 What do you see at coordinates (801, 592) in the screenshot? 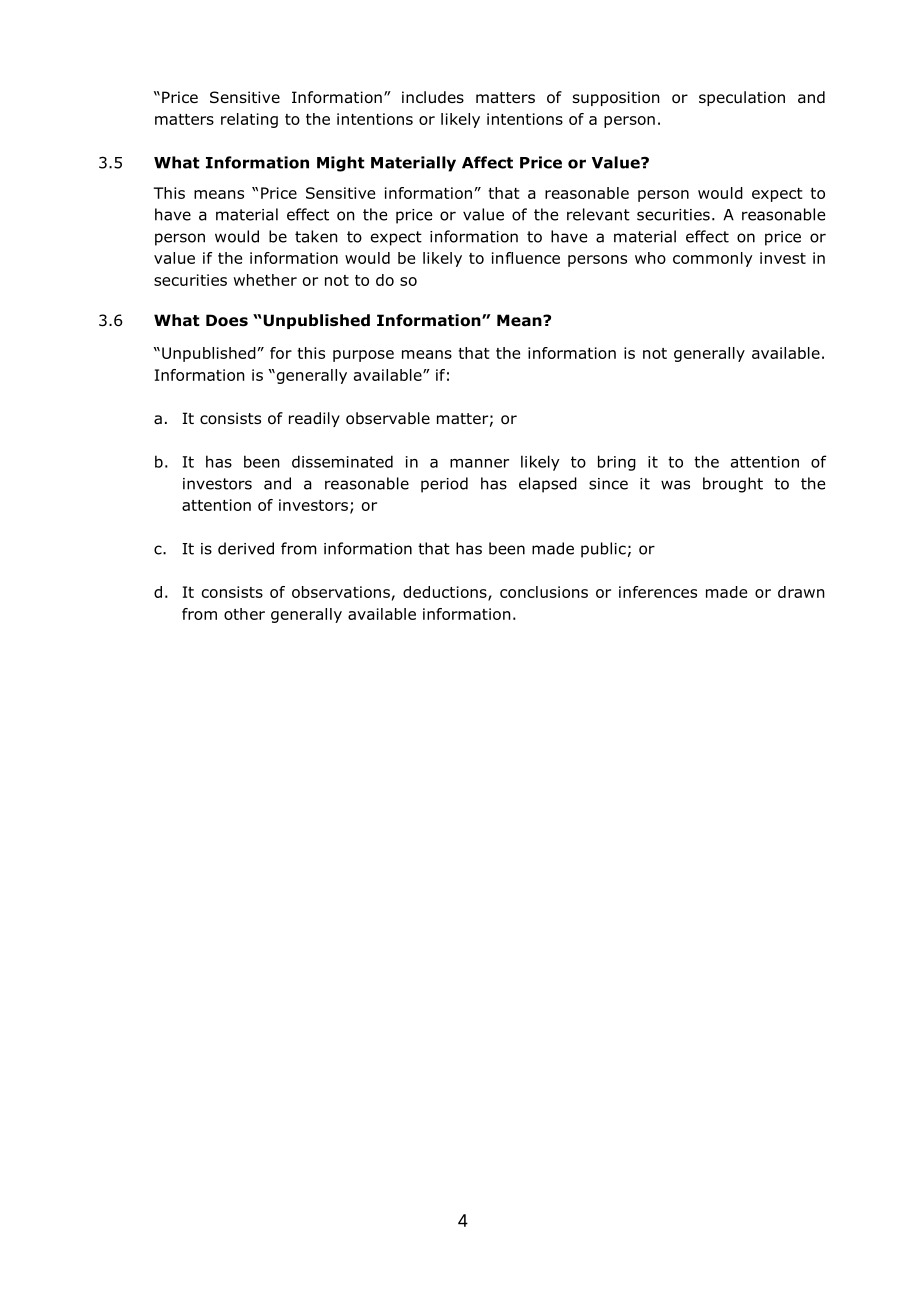
I see `drawn` at bounding box center [801, 592].
